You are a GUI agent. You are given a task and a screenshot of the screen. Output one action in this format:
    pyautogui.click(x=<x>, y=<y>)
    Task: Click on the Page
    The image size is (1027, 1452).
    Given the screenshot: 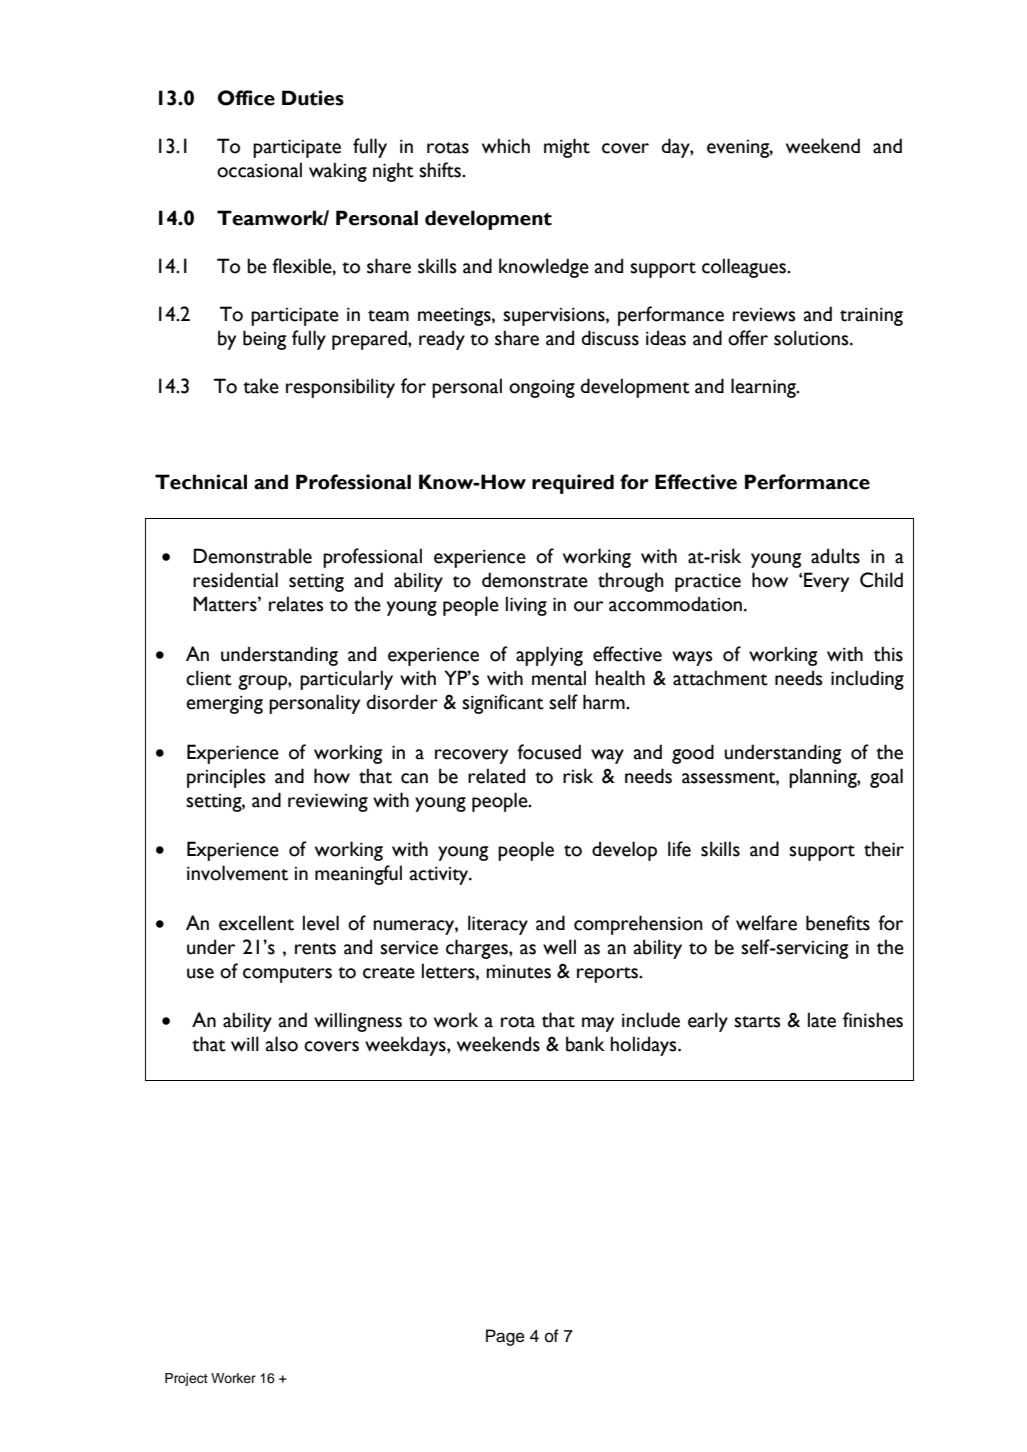 What is the action you would take?
    pyautogui.click(x=505, y=1337)
